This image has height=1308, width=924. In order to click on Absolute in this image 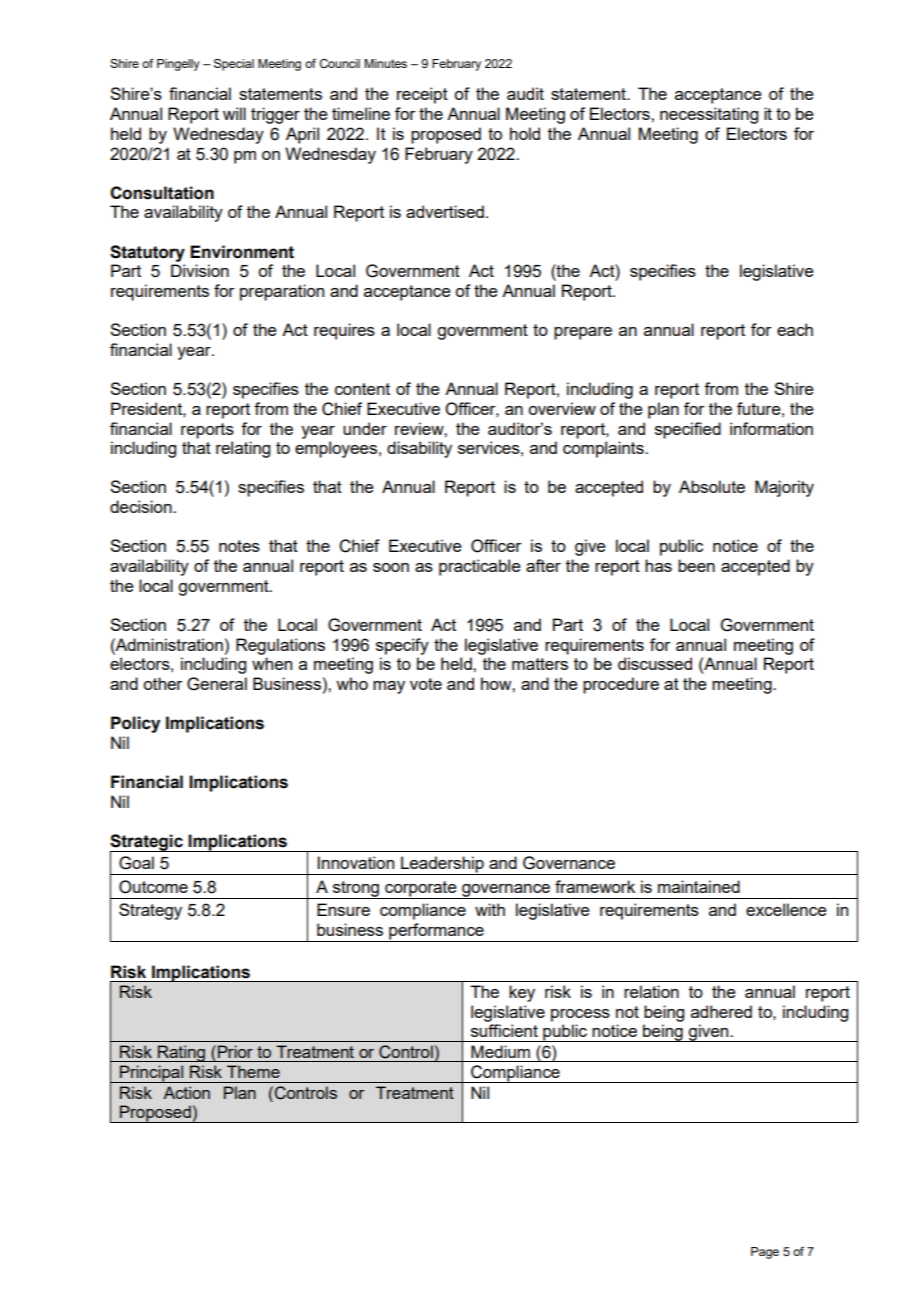, I will do `click(712, 486)`.
